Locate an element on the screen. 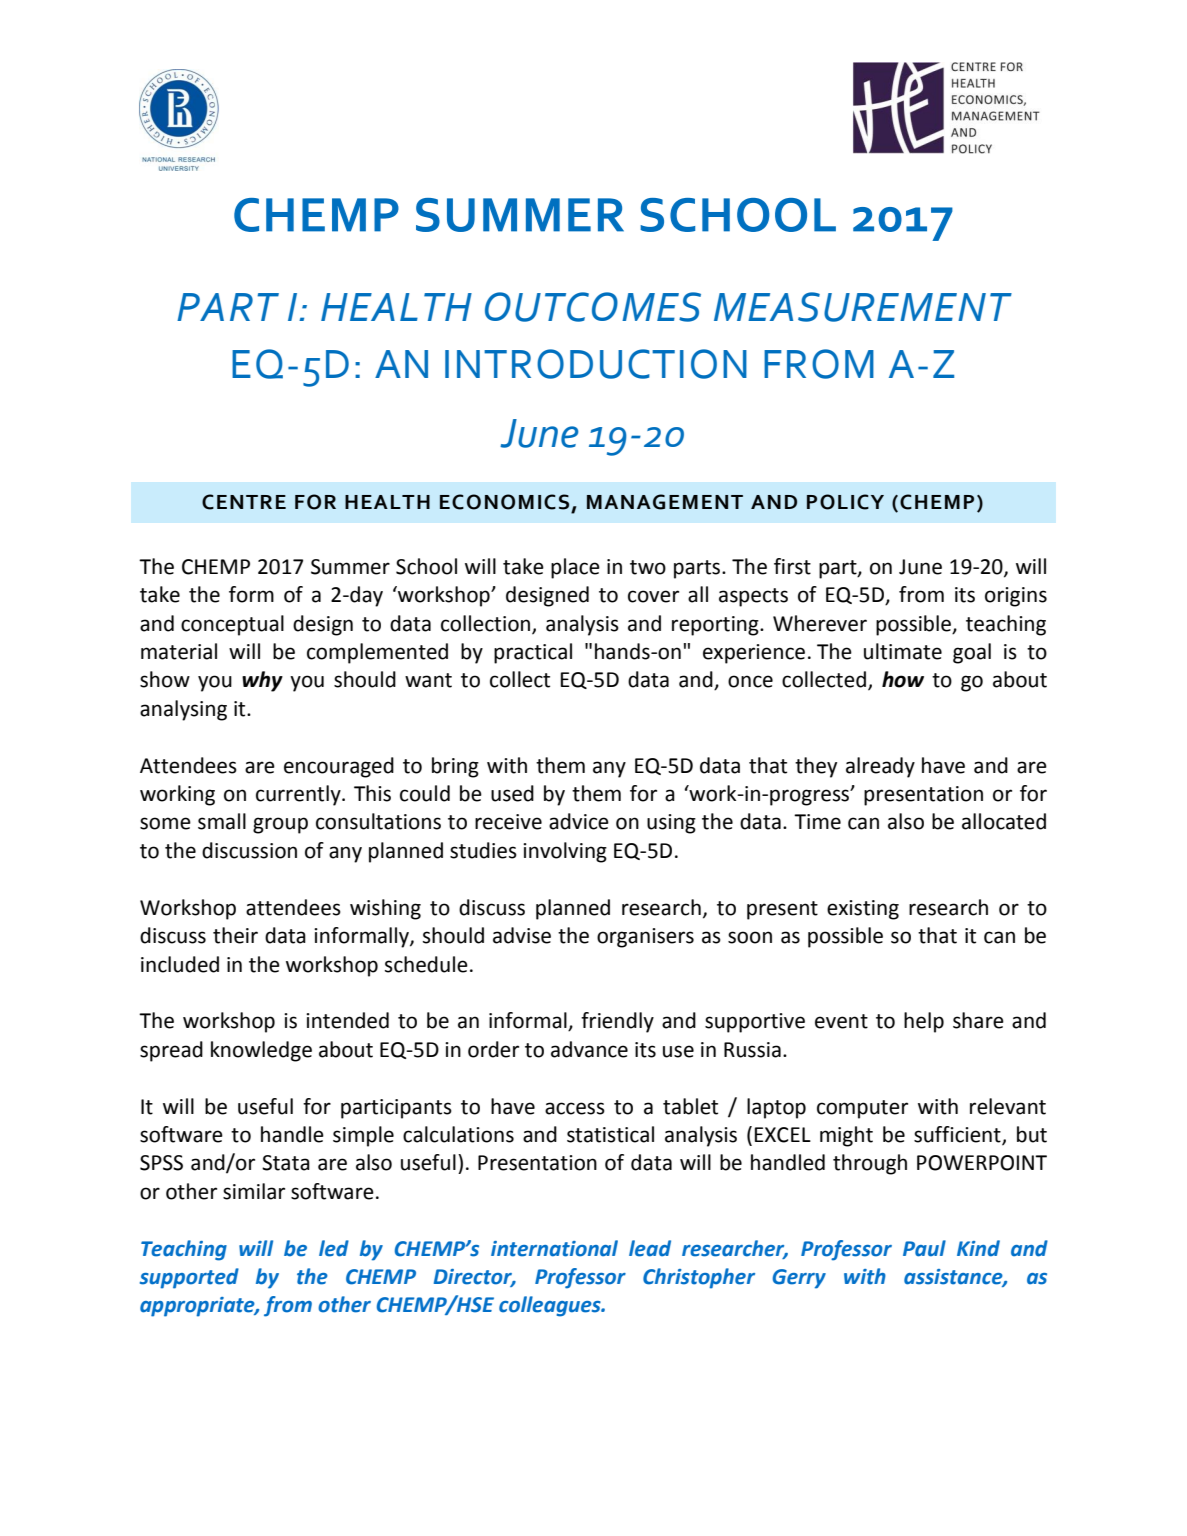 The image size is (1187, 1536). Paul is located at coordinates (924, 1248).
